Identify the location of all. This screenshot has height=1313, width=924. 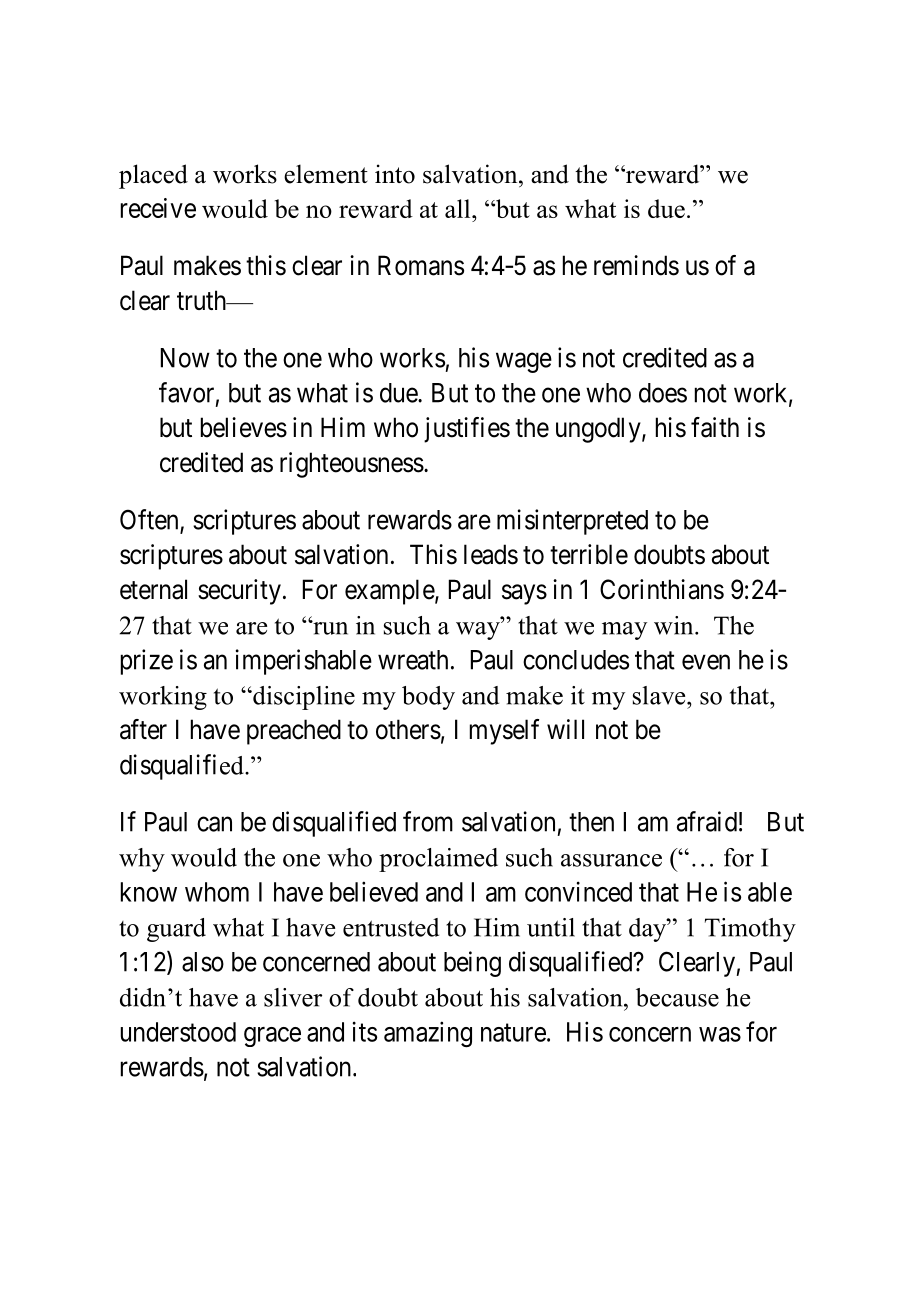
(459, 208).
